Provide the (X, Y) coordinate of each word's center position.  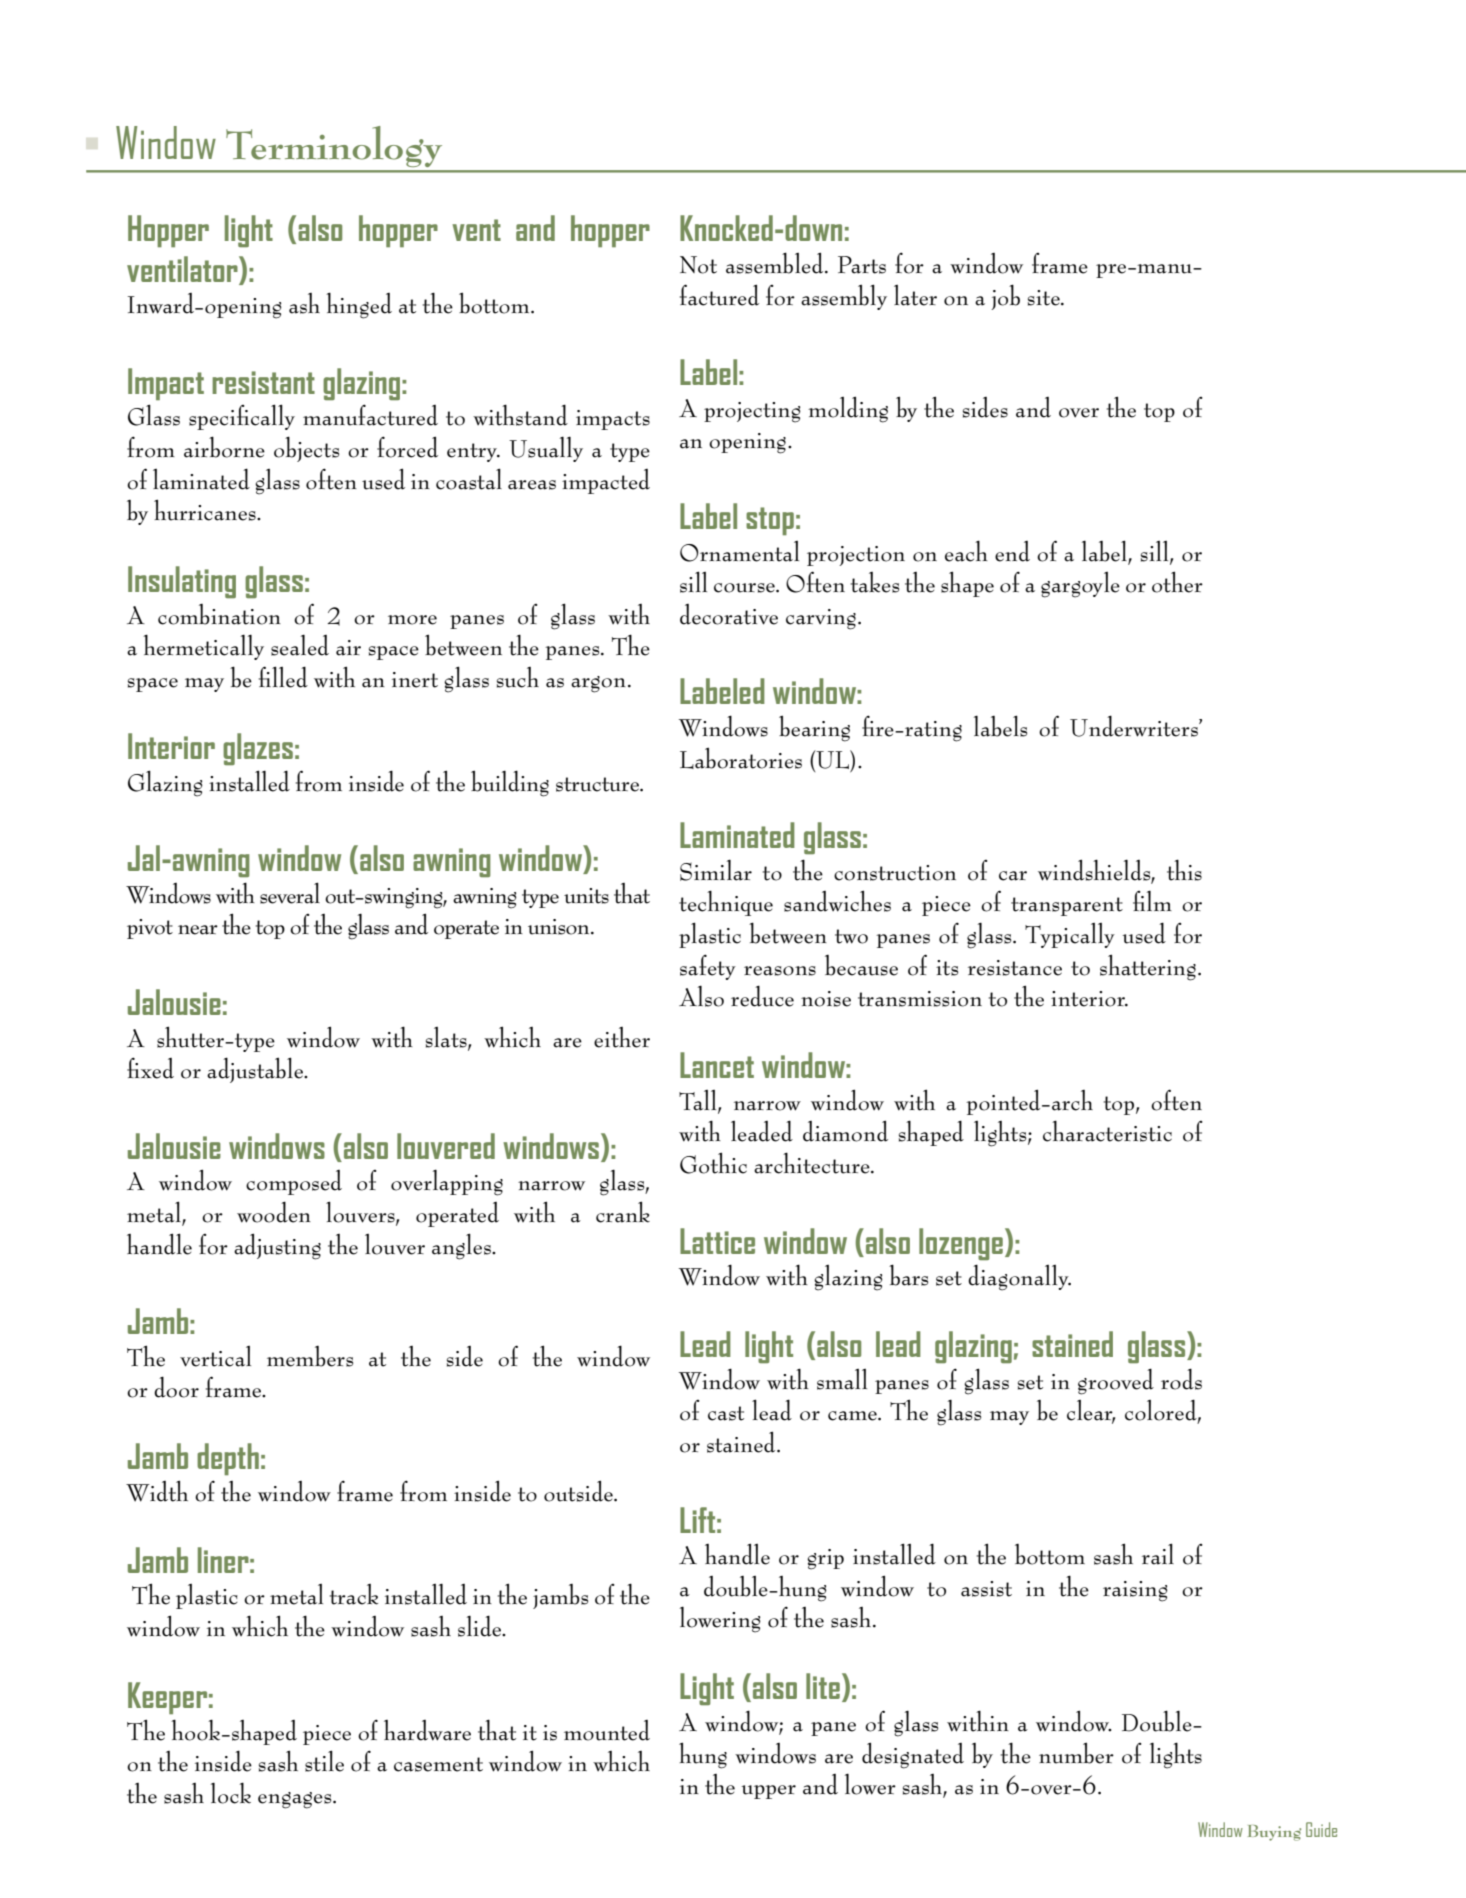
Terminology (334, 146)
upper (768, 1792)
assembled (776, 263)
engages (296, 1800)
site (1045, 298)
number (1076, 1753)
